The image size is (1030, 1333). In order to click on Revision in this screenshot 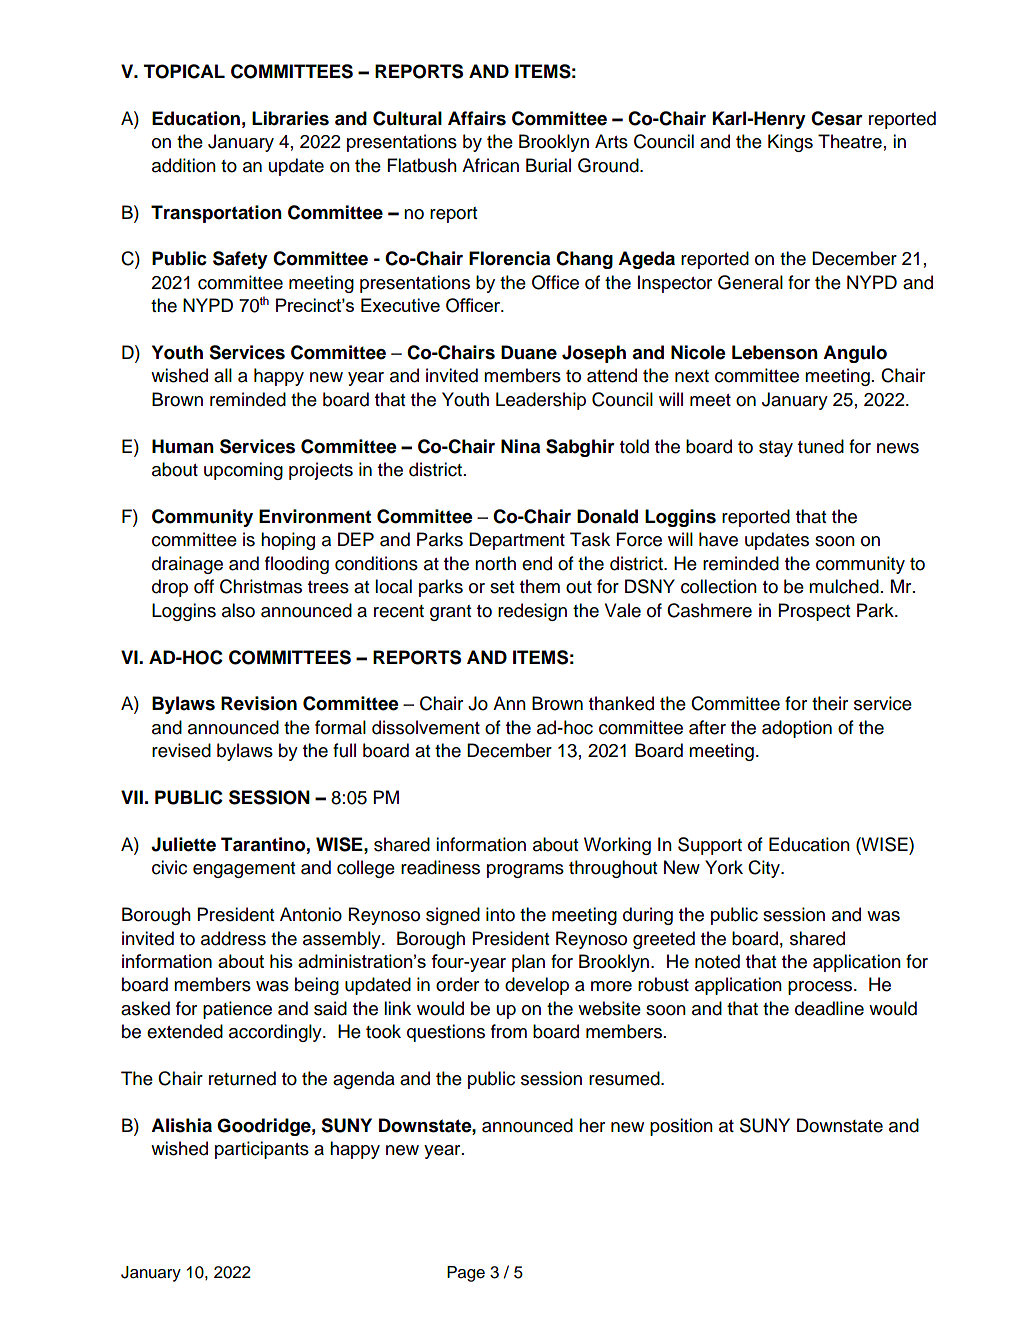, I will do `click(259, 703)`.
